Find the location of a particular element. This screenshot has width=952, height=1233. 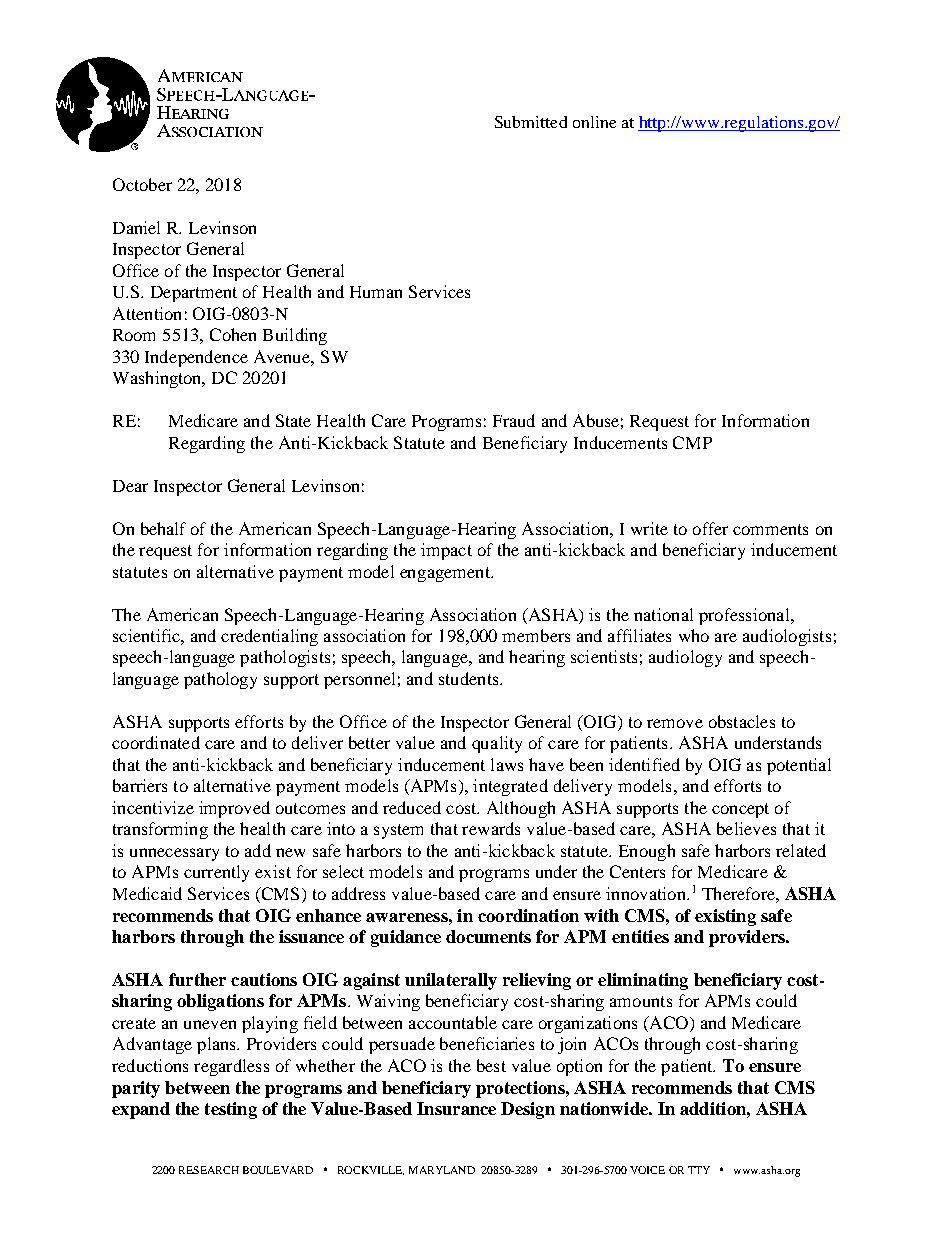

currently is located at coordinates (216, 873).
